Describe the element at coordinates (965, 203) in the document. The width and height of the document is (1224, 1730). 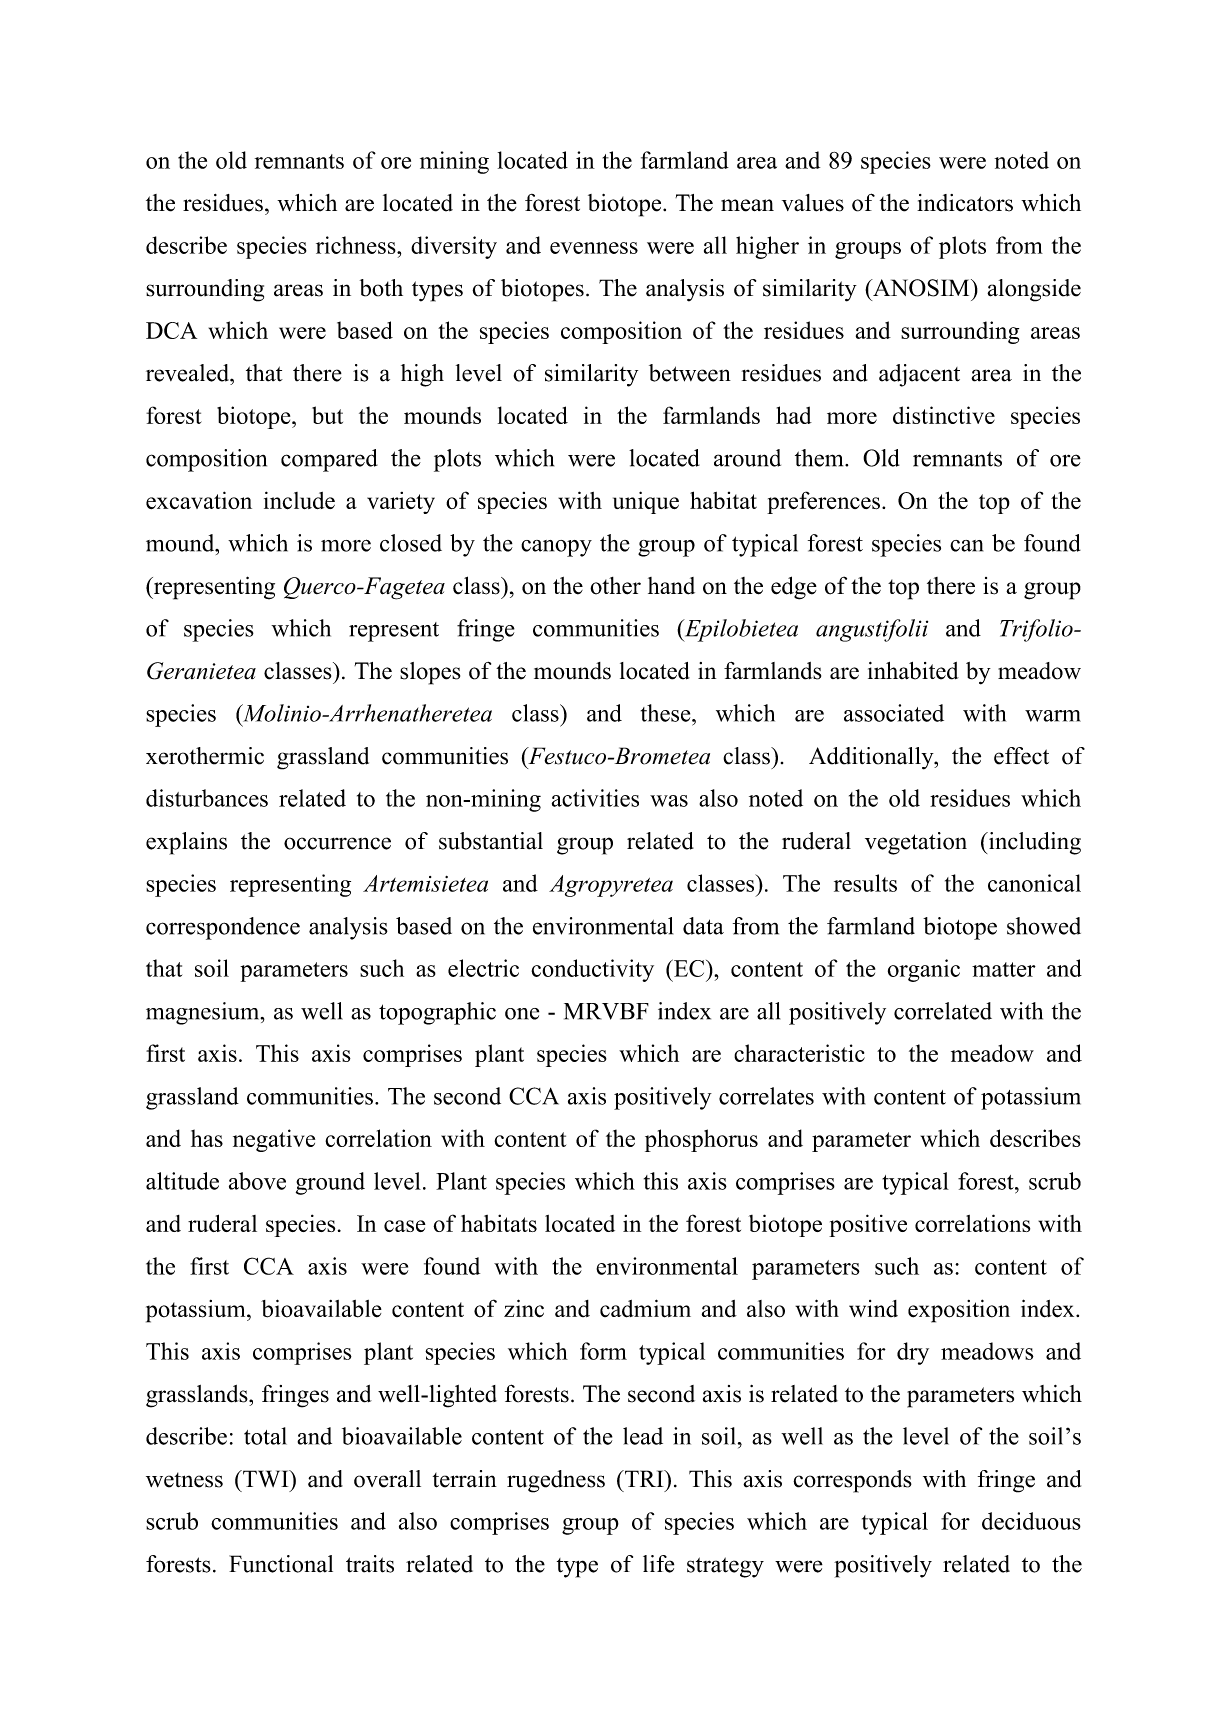
I see `indicators` at that location.
